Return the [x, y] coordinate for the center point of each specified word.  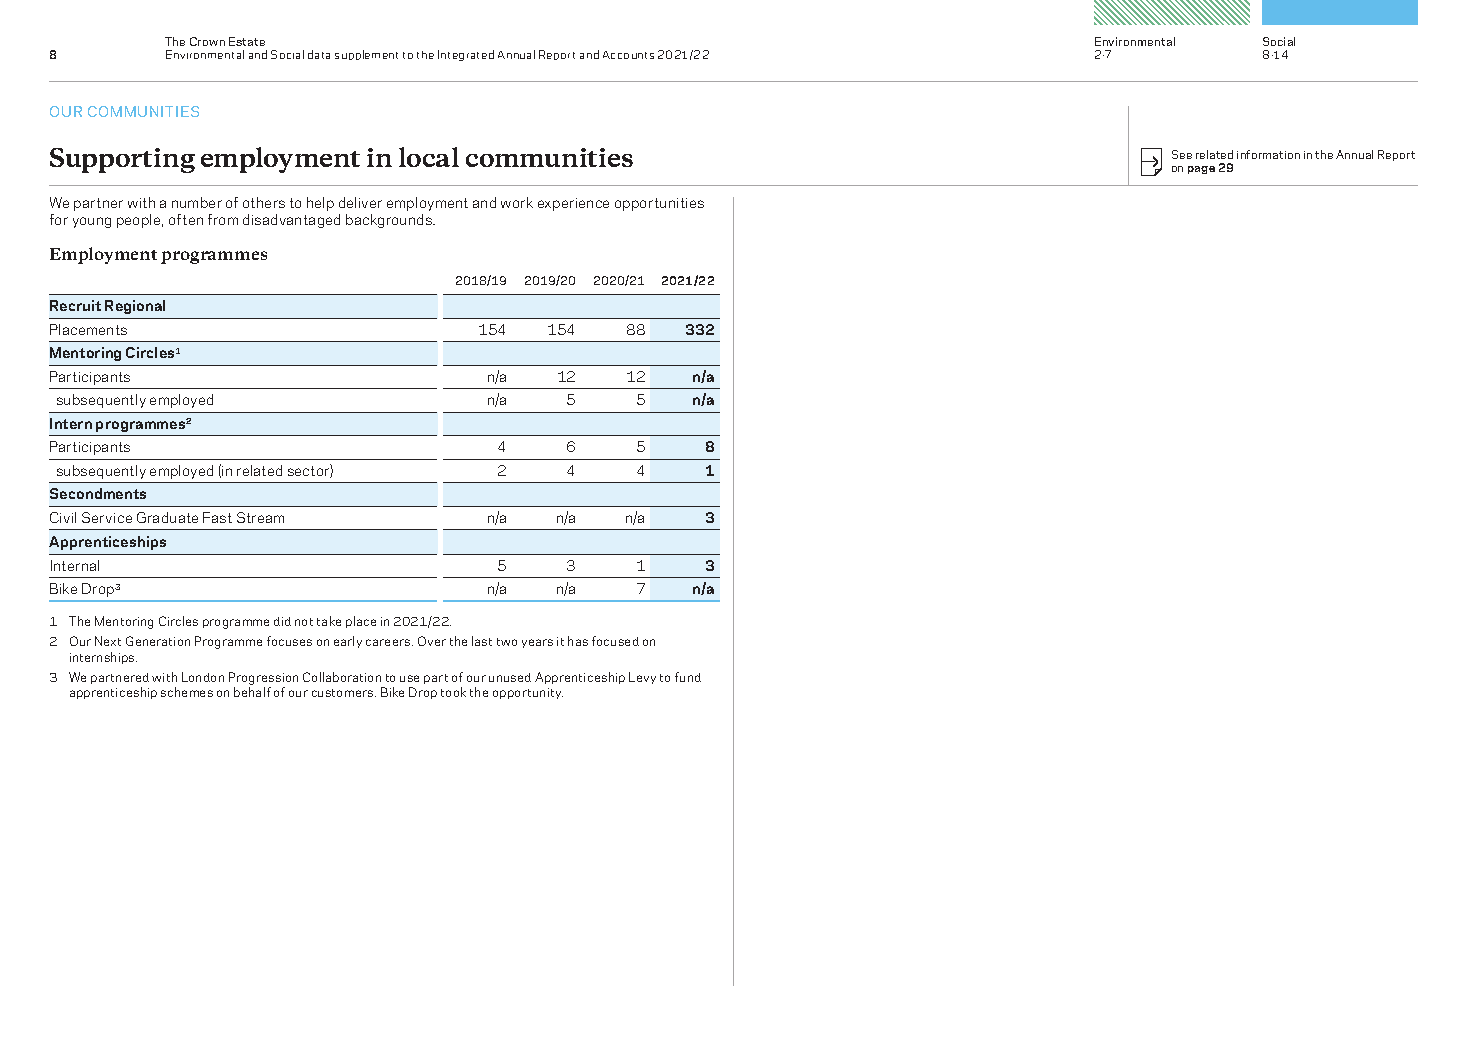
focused [615, 641]
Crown [207, 41]
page [1201, 170]
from [223, 219]
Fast [217, 517]
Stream [260, 517]
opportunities [659, 204]
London [203, 677]
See [1182, 154]
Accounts [628, 55]
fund [688, 677]
